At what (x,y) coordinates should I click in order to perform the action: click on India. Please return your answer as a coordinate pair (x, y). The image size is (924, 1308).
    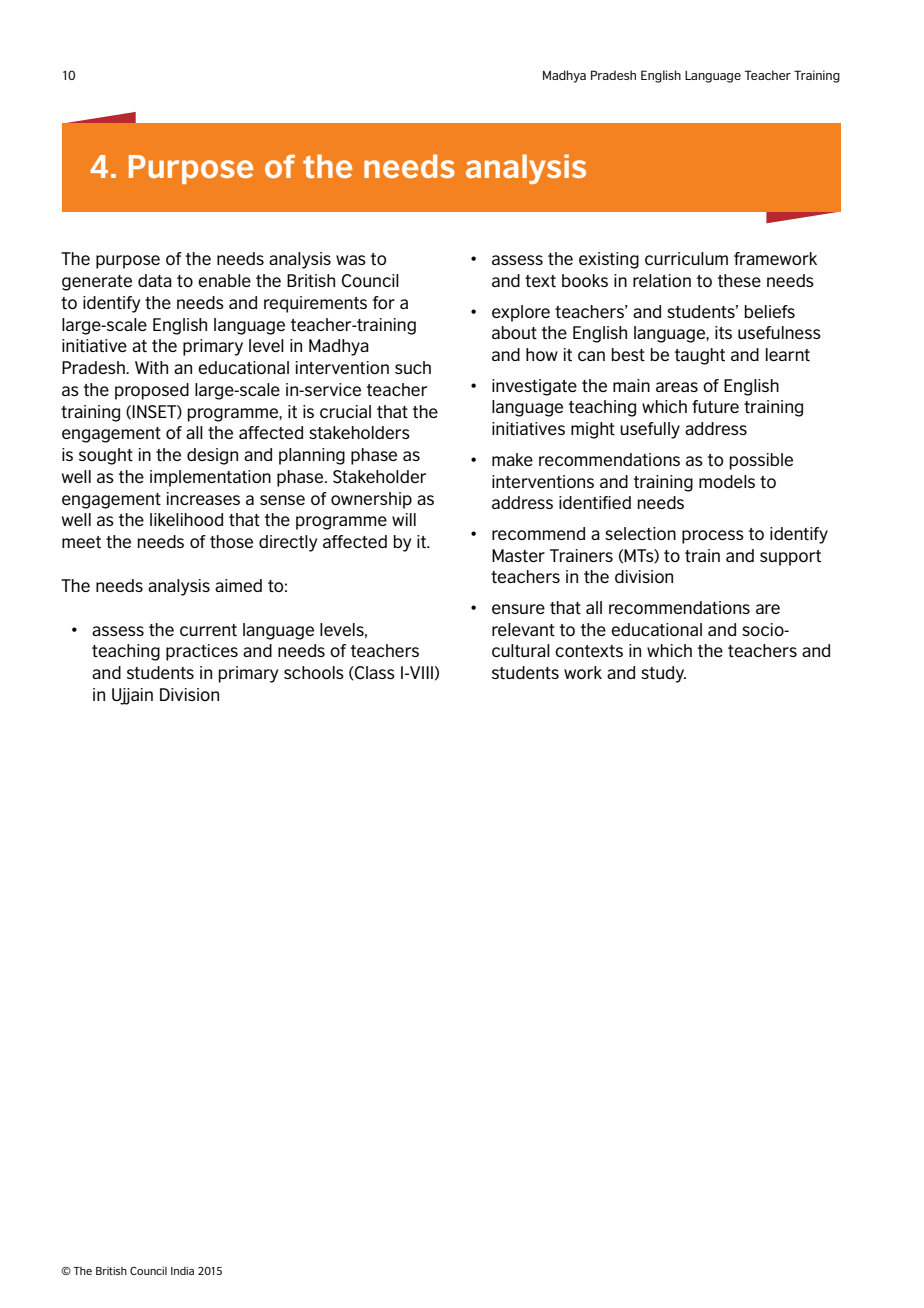
    Looking at the image, I should click on (182, 1271).
